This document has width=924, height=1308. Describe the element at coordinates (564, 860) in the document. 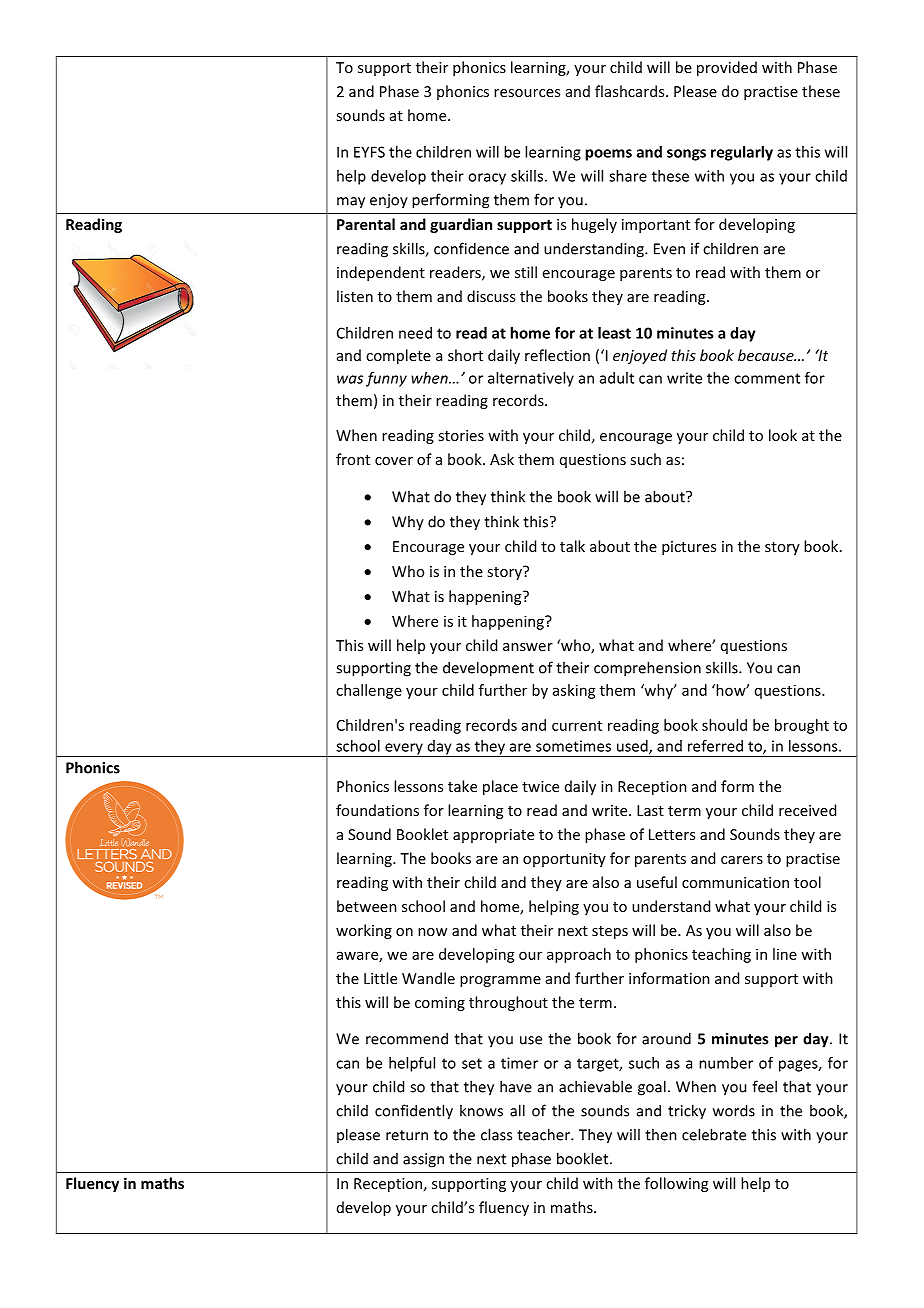

I see `opportunity` at that location.
